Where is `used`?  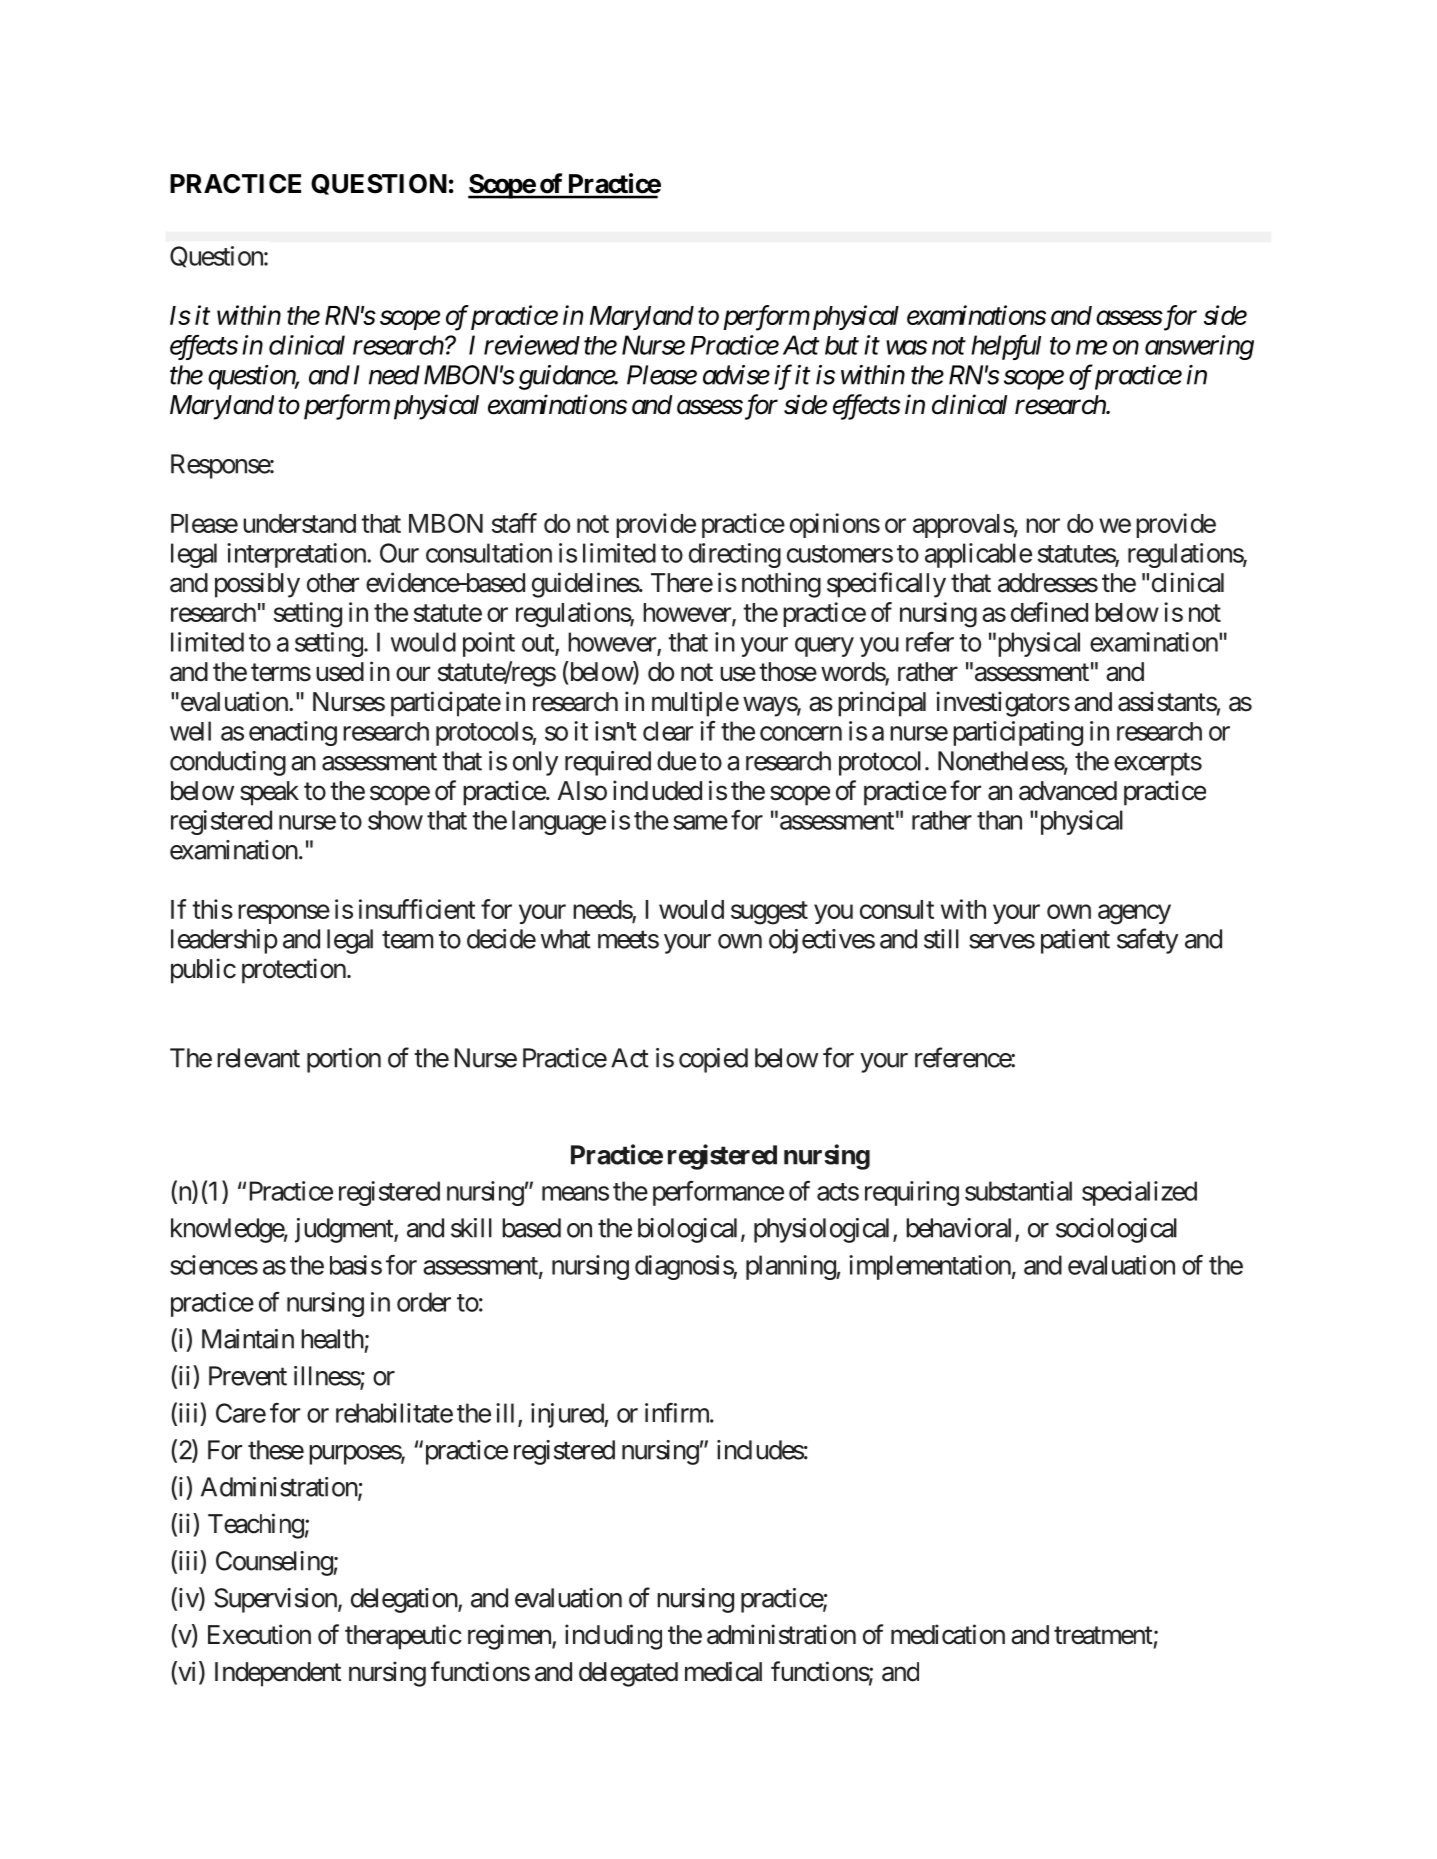 used is located at coordinates (340, 672).
